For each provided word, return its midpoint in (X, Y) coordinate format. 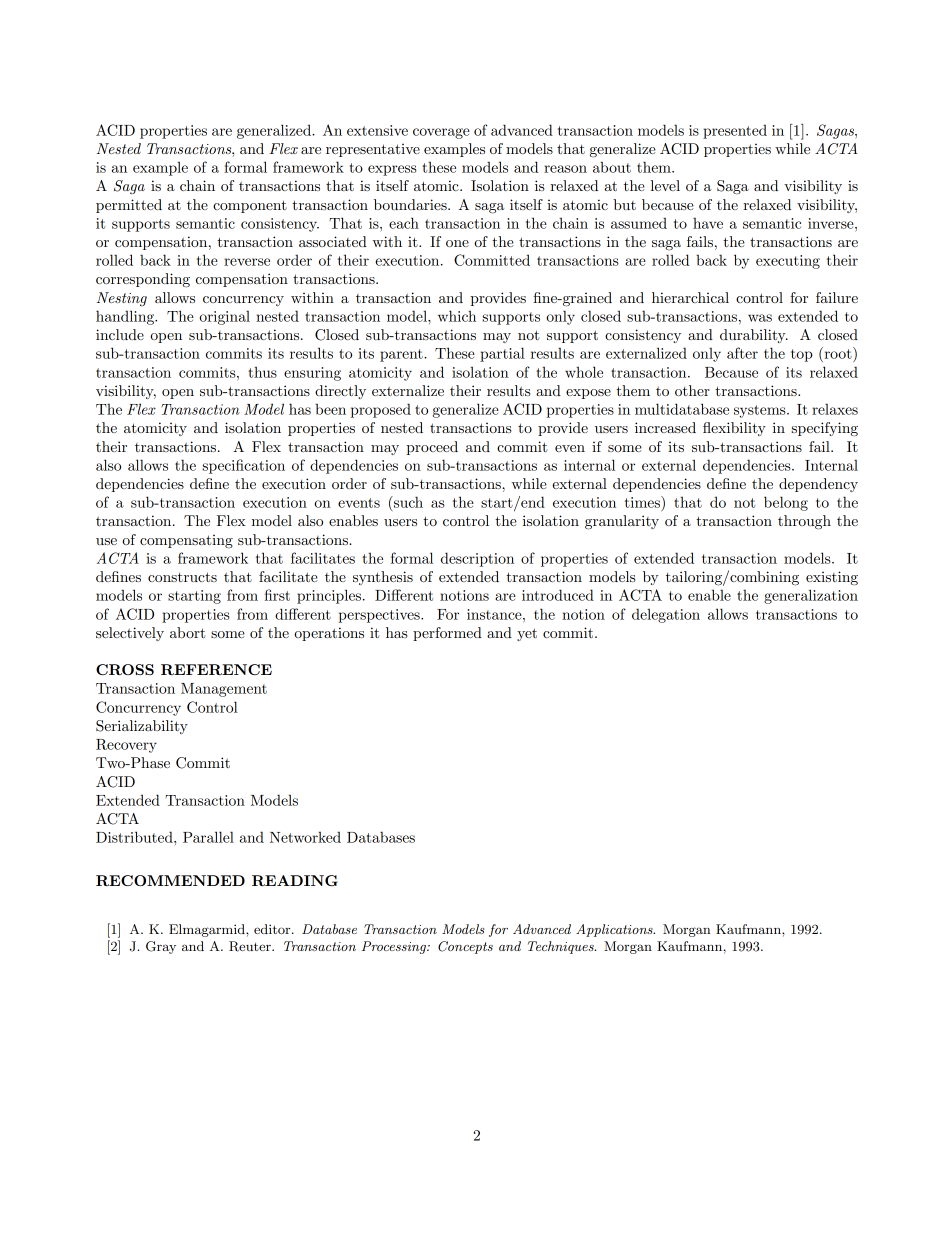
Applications (615, 930)
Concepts (465, 947)
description (477, 559)
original (224, 317)
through (804, 522)
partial (502, 354)
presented (735, 131)
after (742, 353)
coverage (441, 133)
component (250, 206)
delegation (666, 615)
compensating (186, 541)
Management (224, 690)
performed (447, 634)
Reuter (251, 946)
